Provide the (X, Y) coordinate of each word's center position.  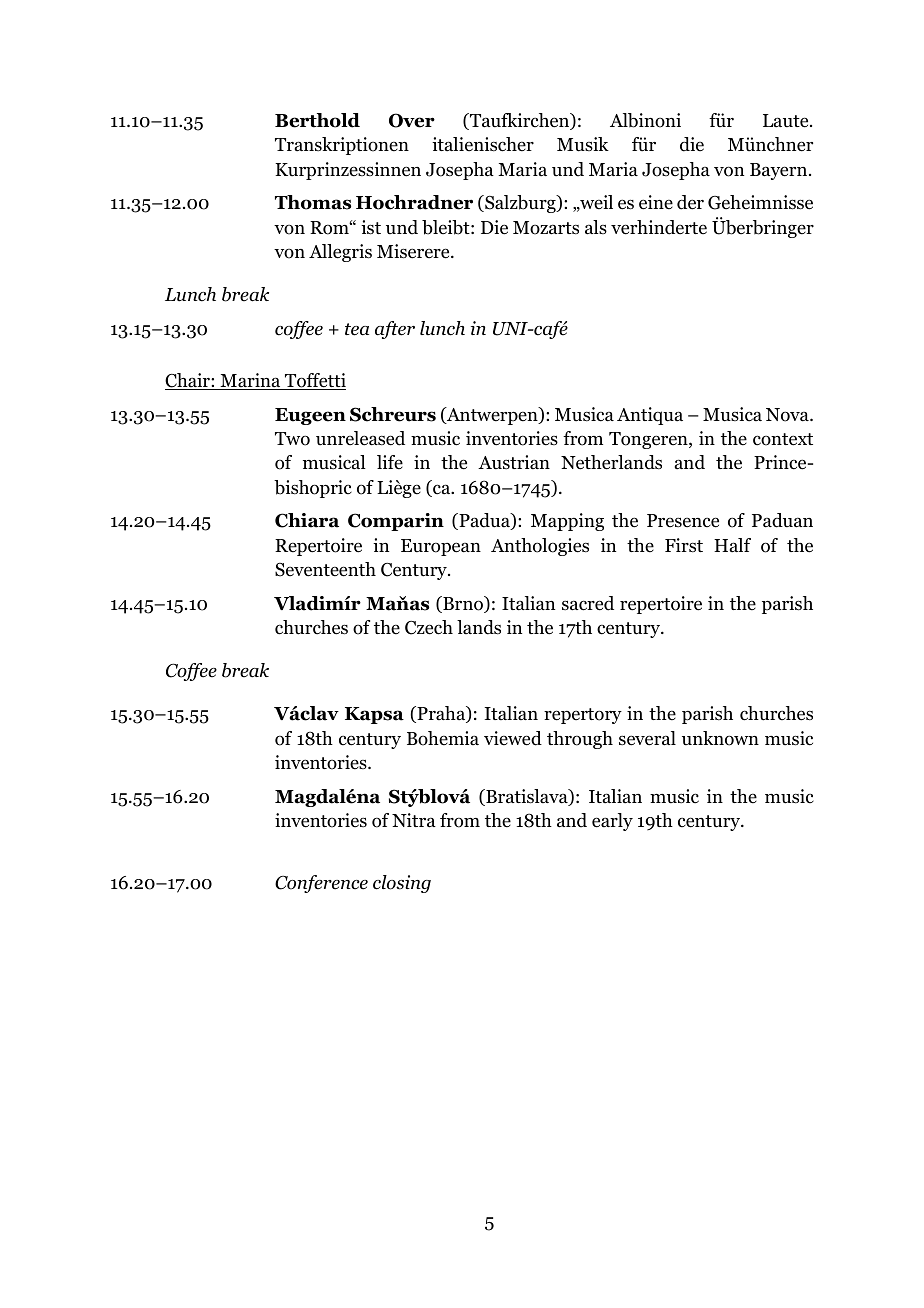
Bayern (780, 171)
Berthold (317, 120)
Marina (250, 381)
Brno (463, 604)
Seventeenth (325, 569)
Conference (321, 884)
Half (732, 545)
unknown (720, 738)
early (612, 822)
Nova (788, 415)
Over (412, 120)
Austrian (514, 462)
